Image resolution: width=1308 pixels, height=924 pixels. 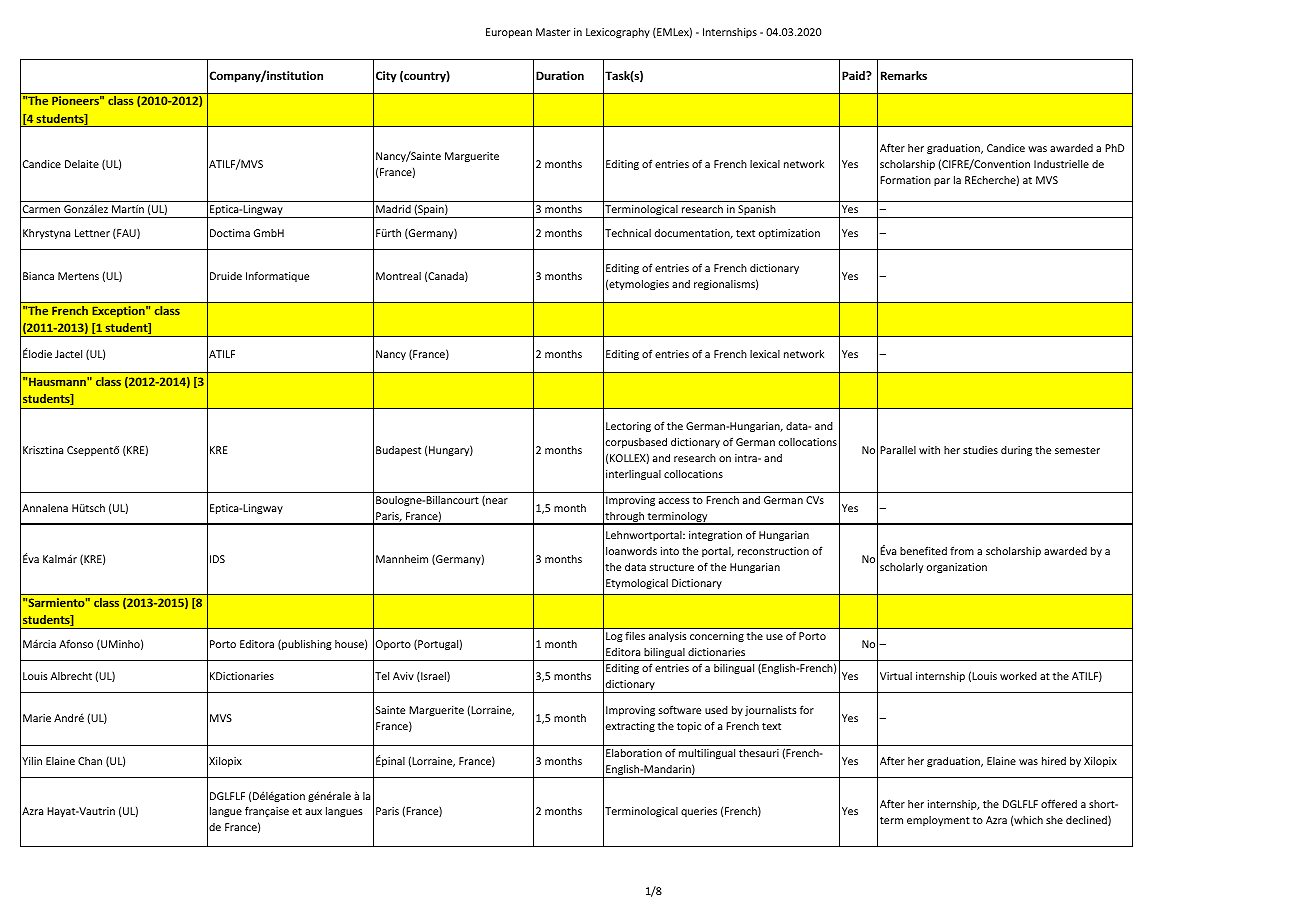 I want to click on optimization, so click(x=789, y=234).
